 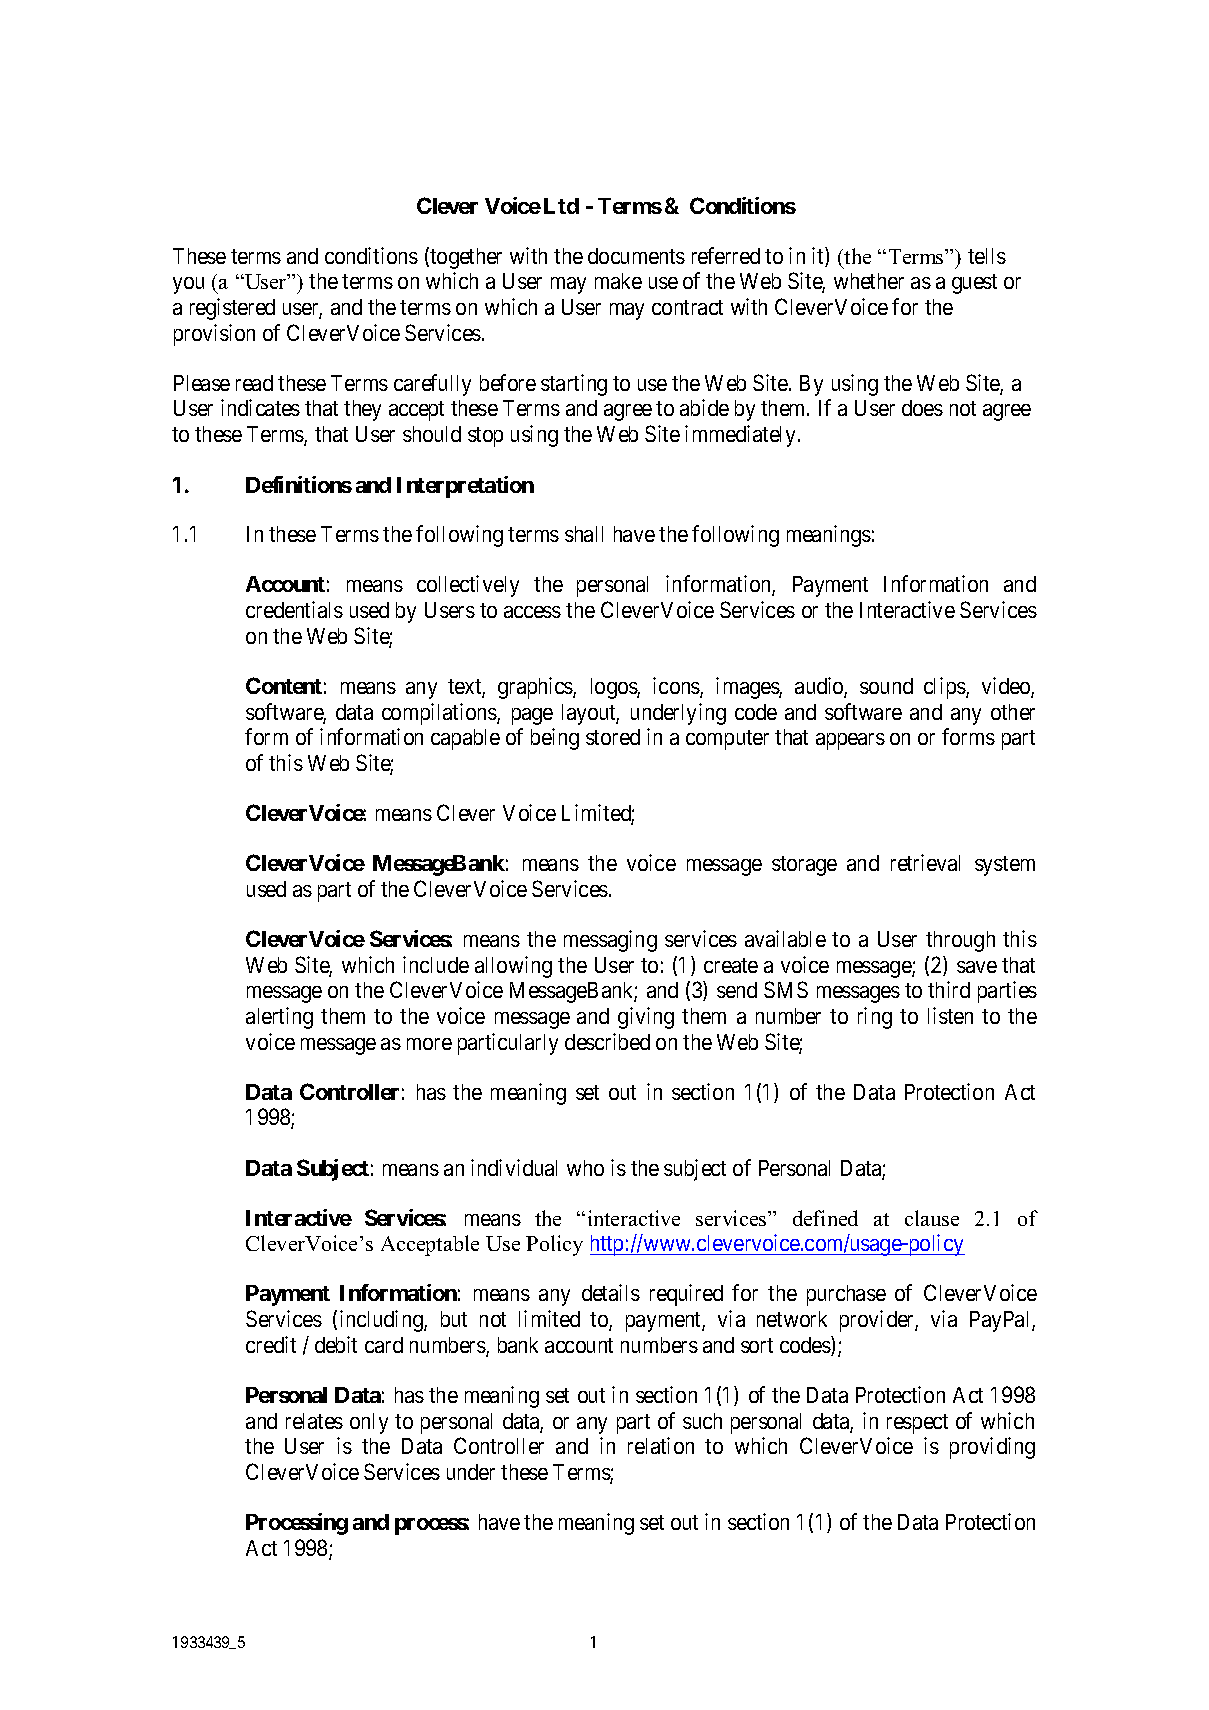 What do you see at coordinates (661, 1445) in the screenshot?
I see `relation` at bounding box center [661, 1445].
